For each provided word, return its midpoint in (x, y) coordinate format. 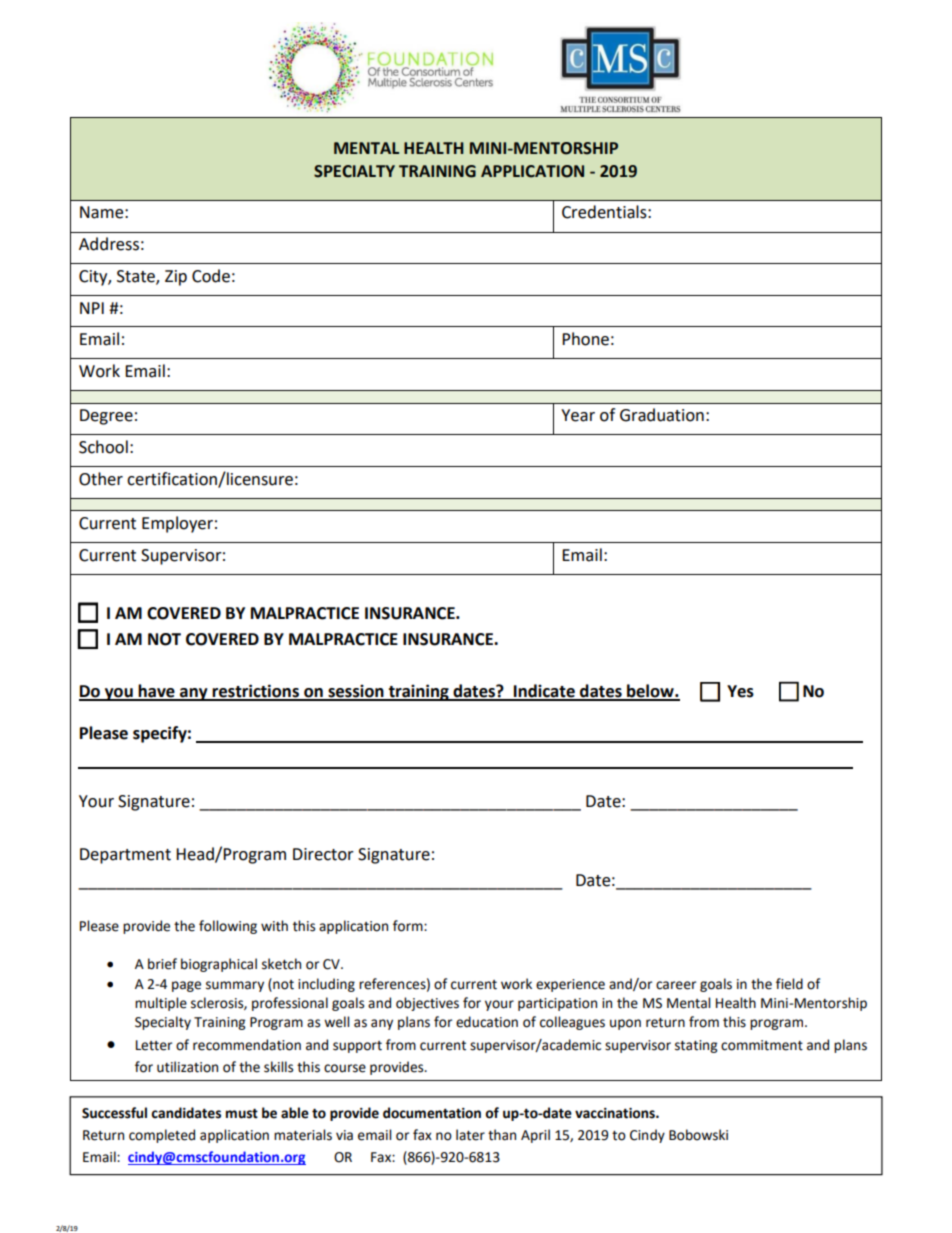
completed (162, 1136)
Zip (176, 278)
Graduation (662, 415)
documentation (432, 1113)
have (157, 692)
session (356, 692)
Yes (740, 691)
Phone (585, 339)
